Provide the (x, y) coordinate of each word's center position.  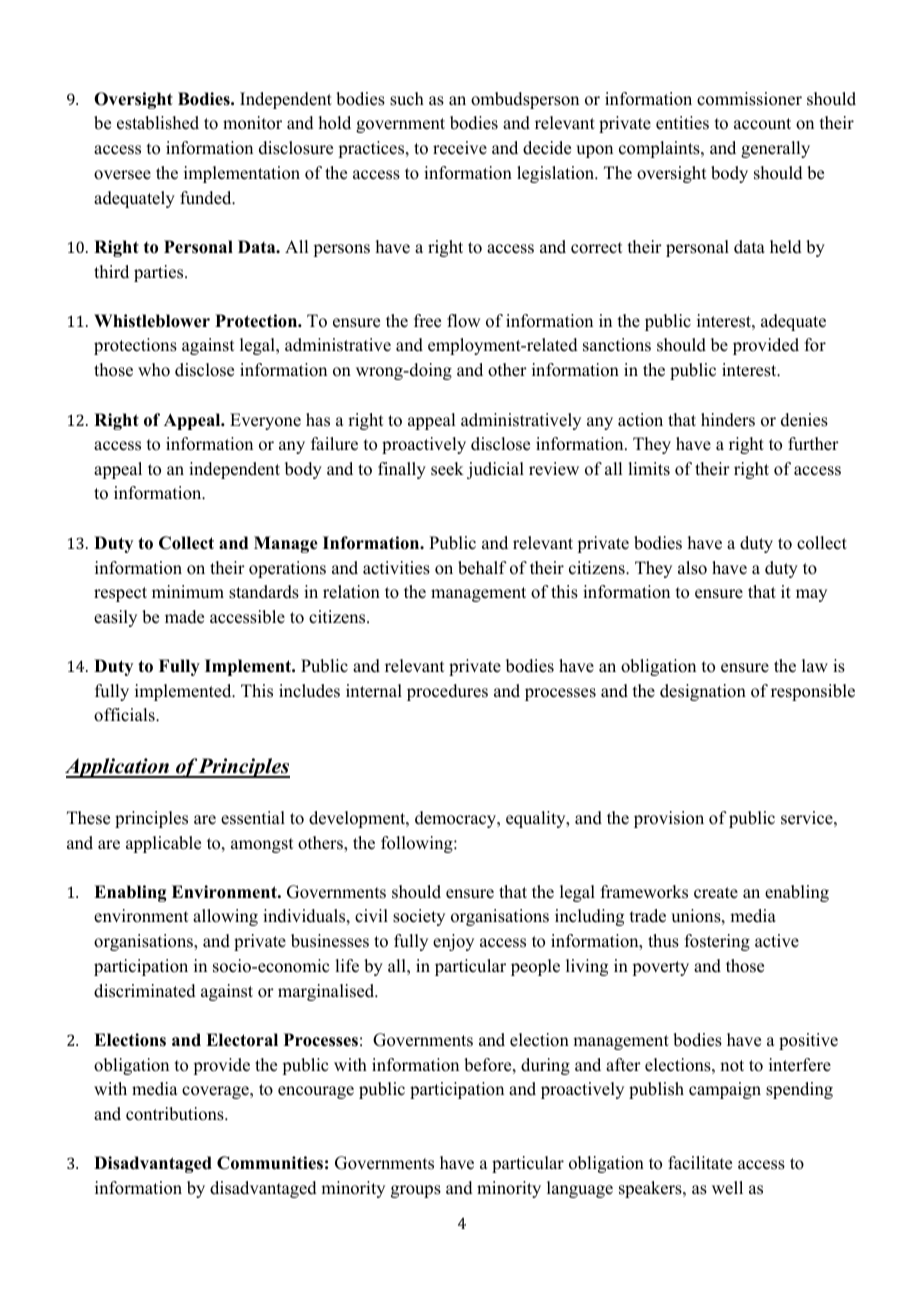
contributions (176, 1114)
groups (416, 1191)
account (762, 124)
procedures (447, 692)
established (158, 123)
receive (460, 148)
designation (703, 692)
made (184, 617)
